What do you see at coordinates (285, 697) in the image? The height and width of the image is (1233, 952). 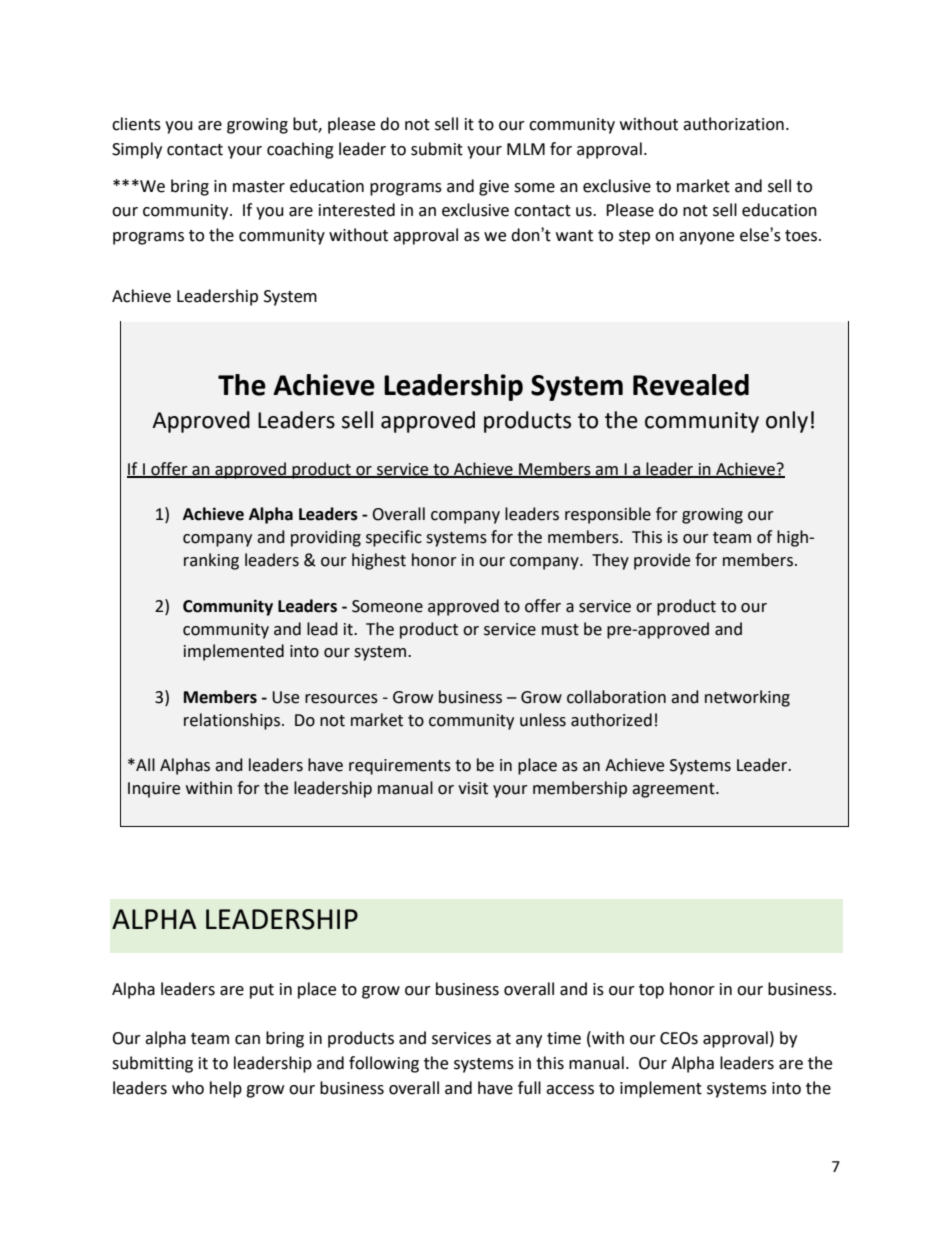 I see `Use` at bounding box center [285, 697].
